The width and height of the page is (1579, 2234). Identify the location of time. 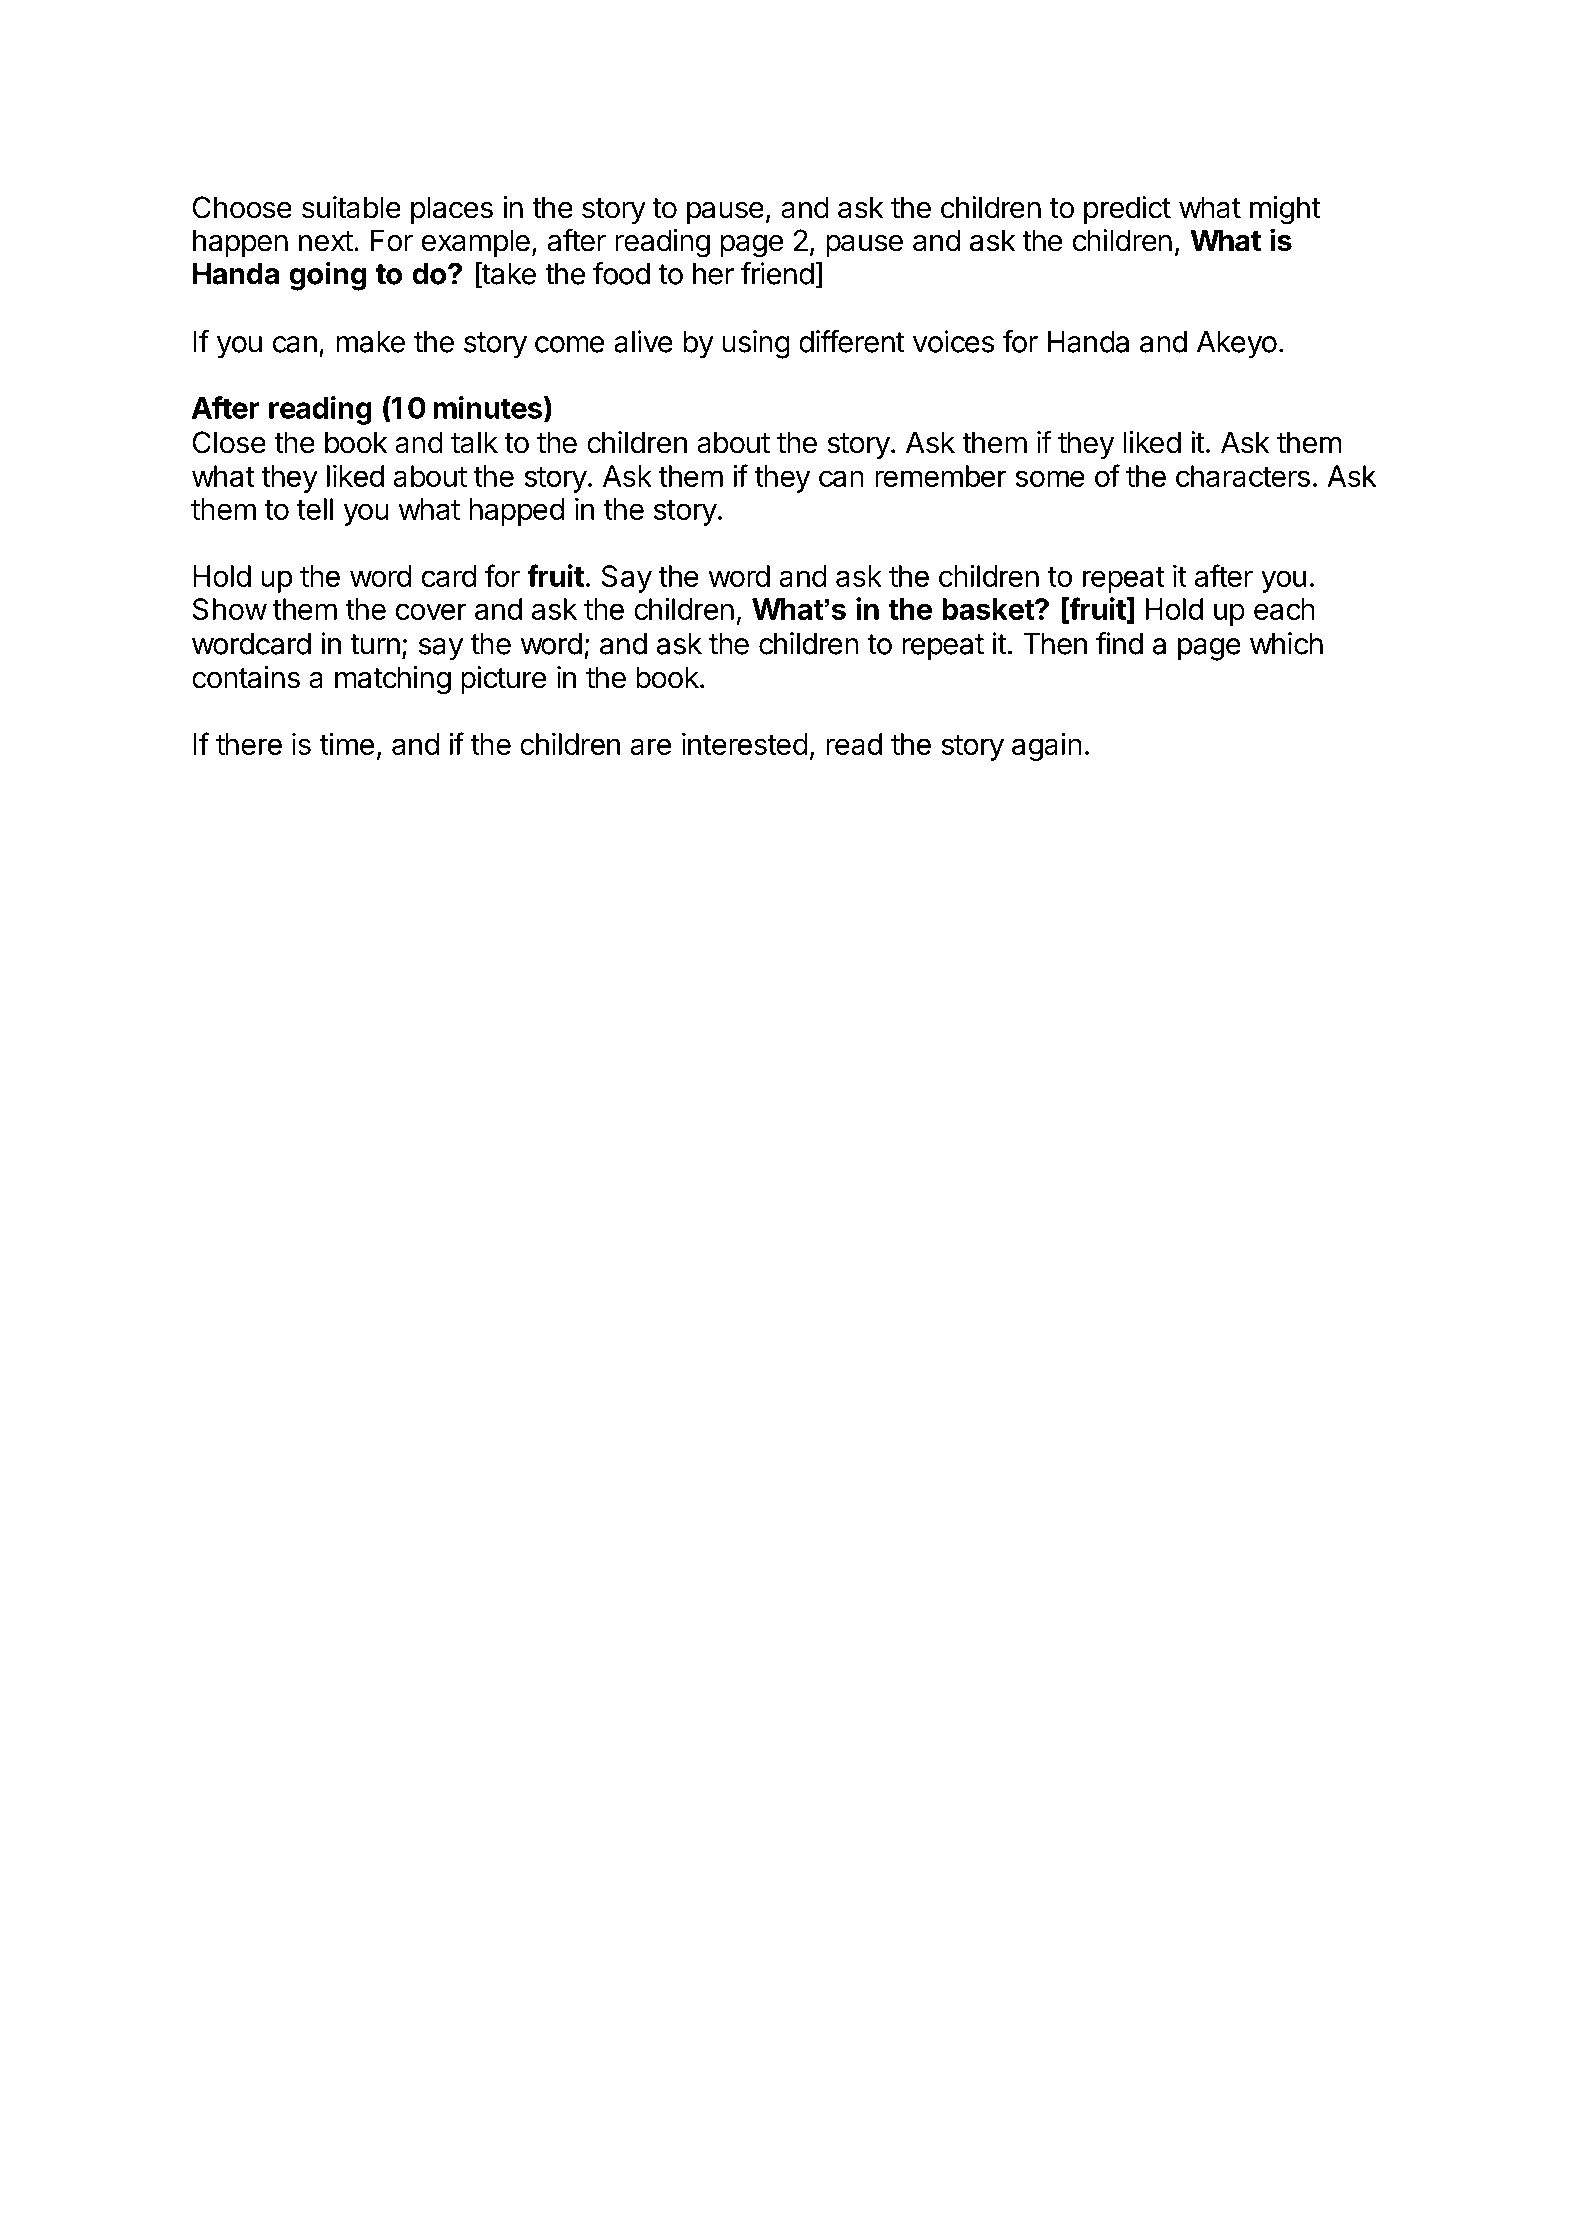
(347, 744).
